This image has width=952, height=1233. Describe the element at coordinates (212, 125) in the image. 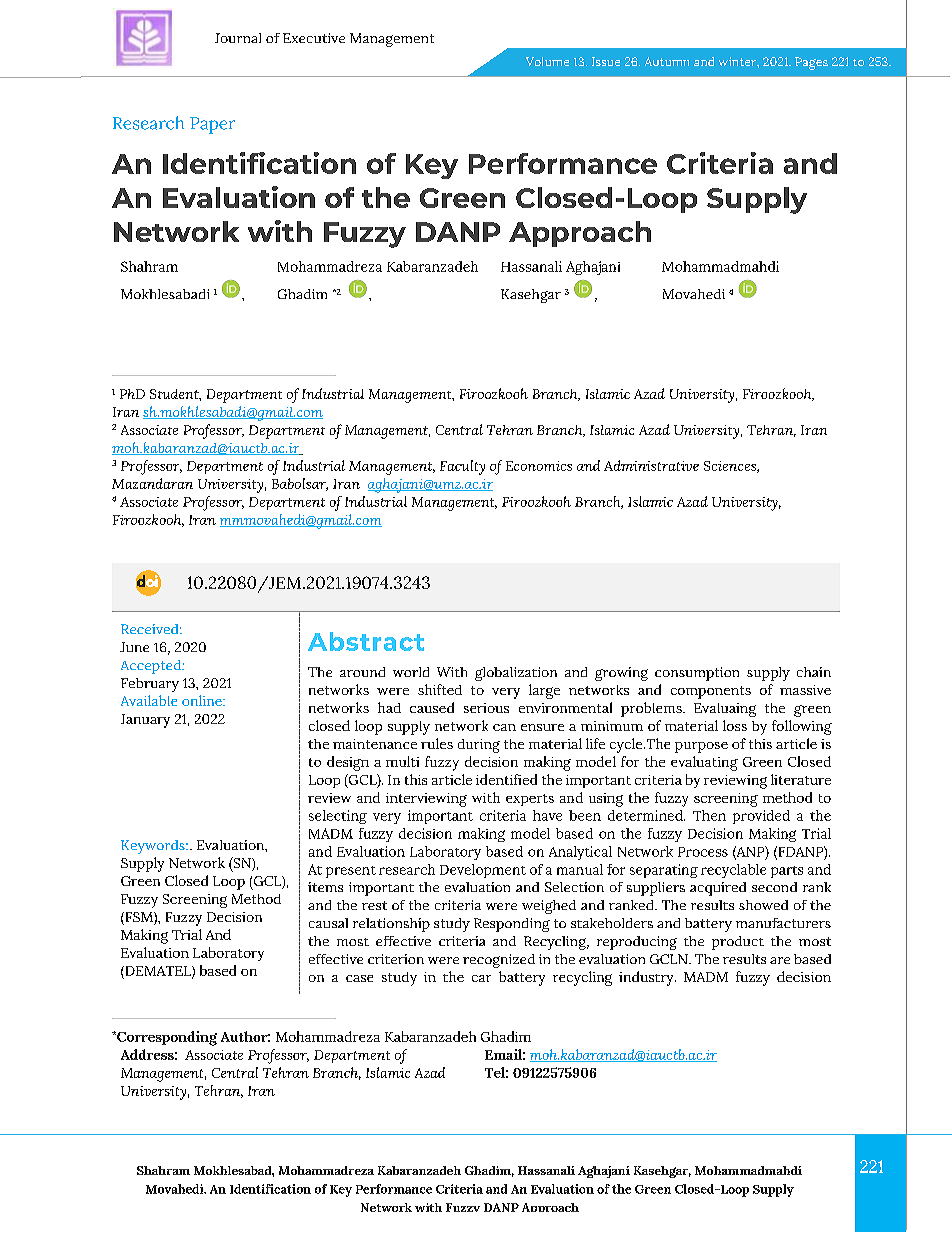

I see `Paper` at that location.
